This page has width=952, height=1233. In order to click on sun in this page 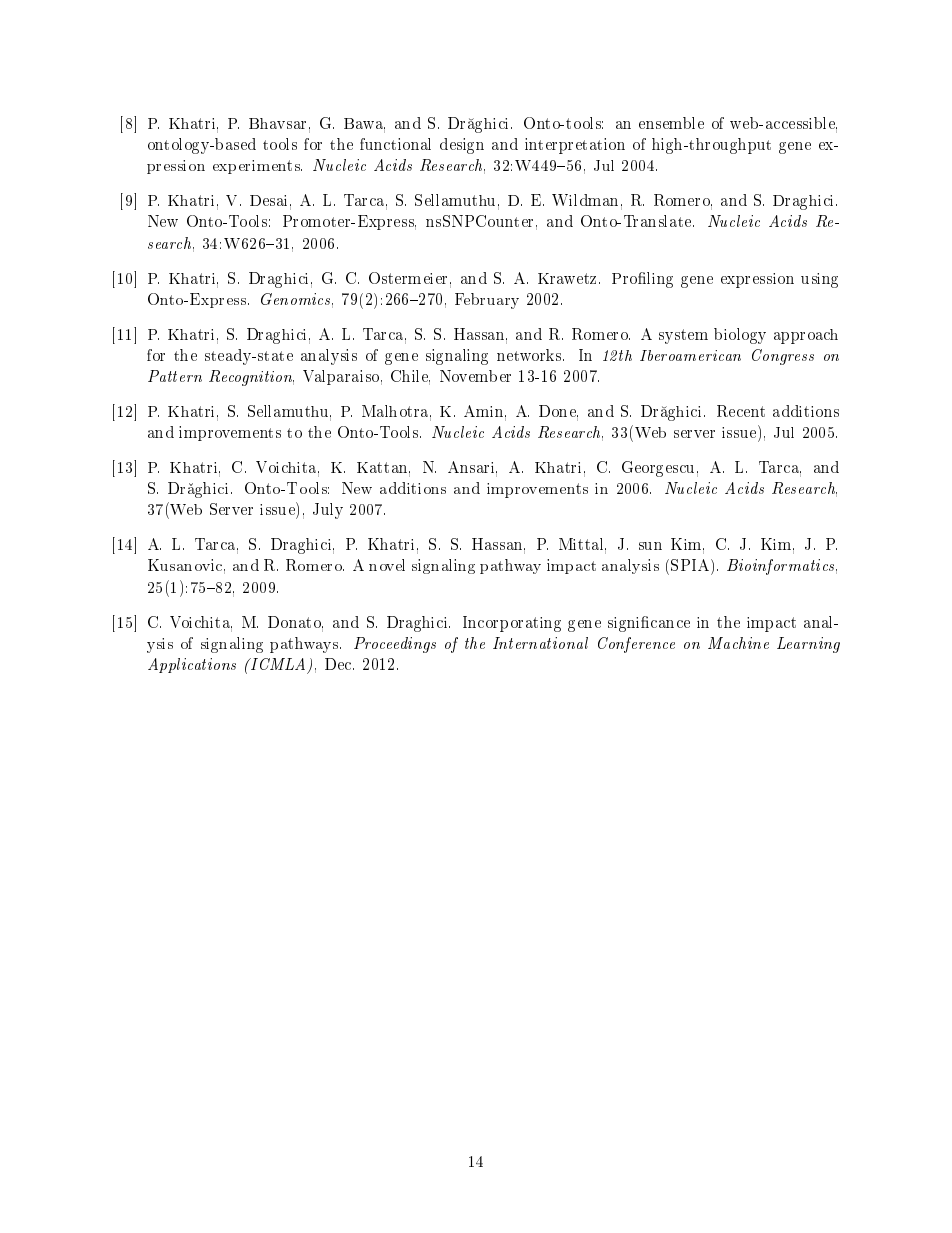, I will do `click(650, 546)`.
